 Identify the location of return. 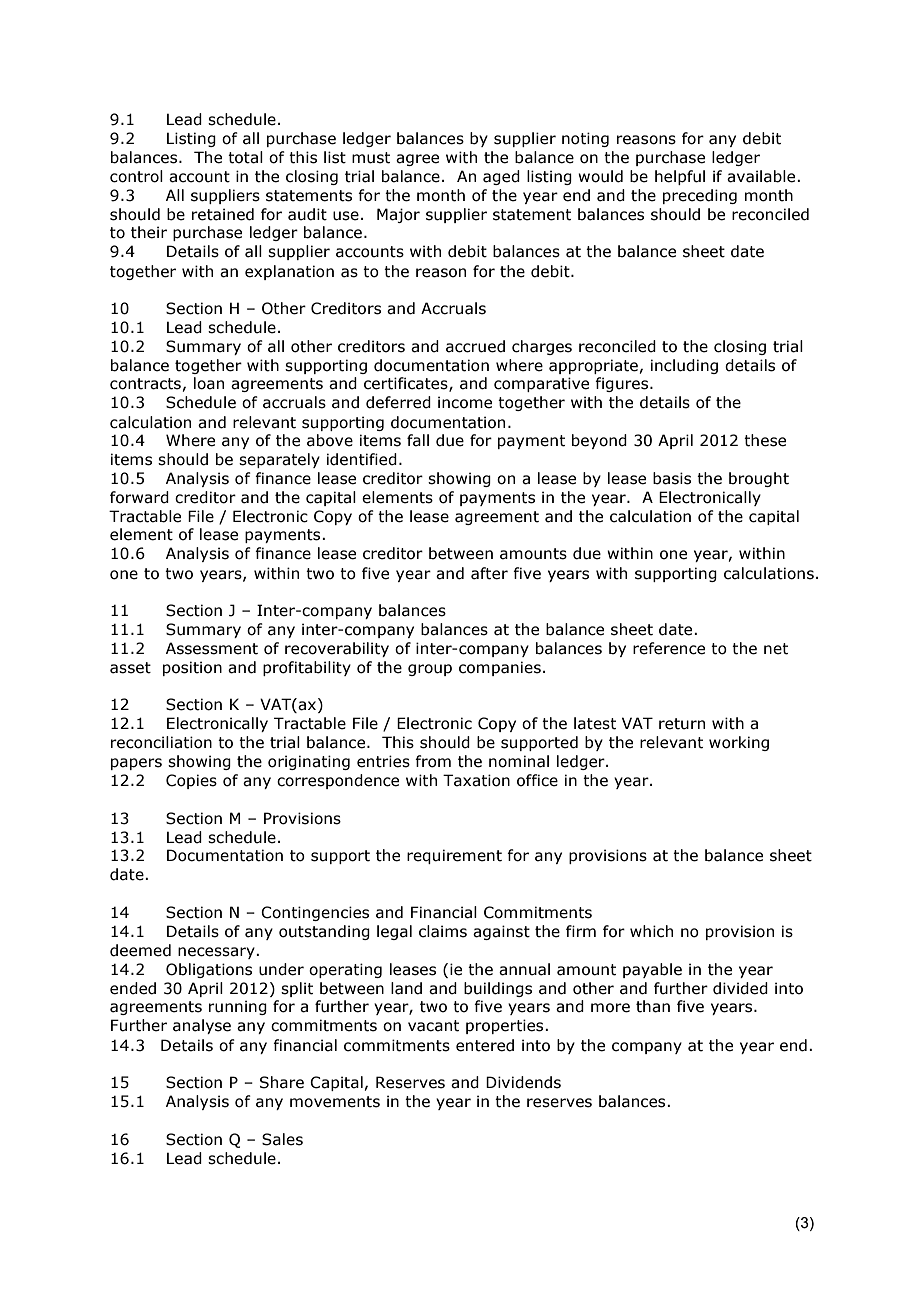
(682, 724).
